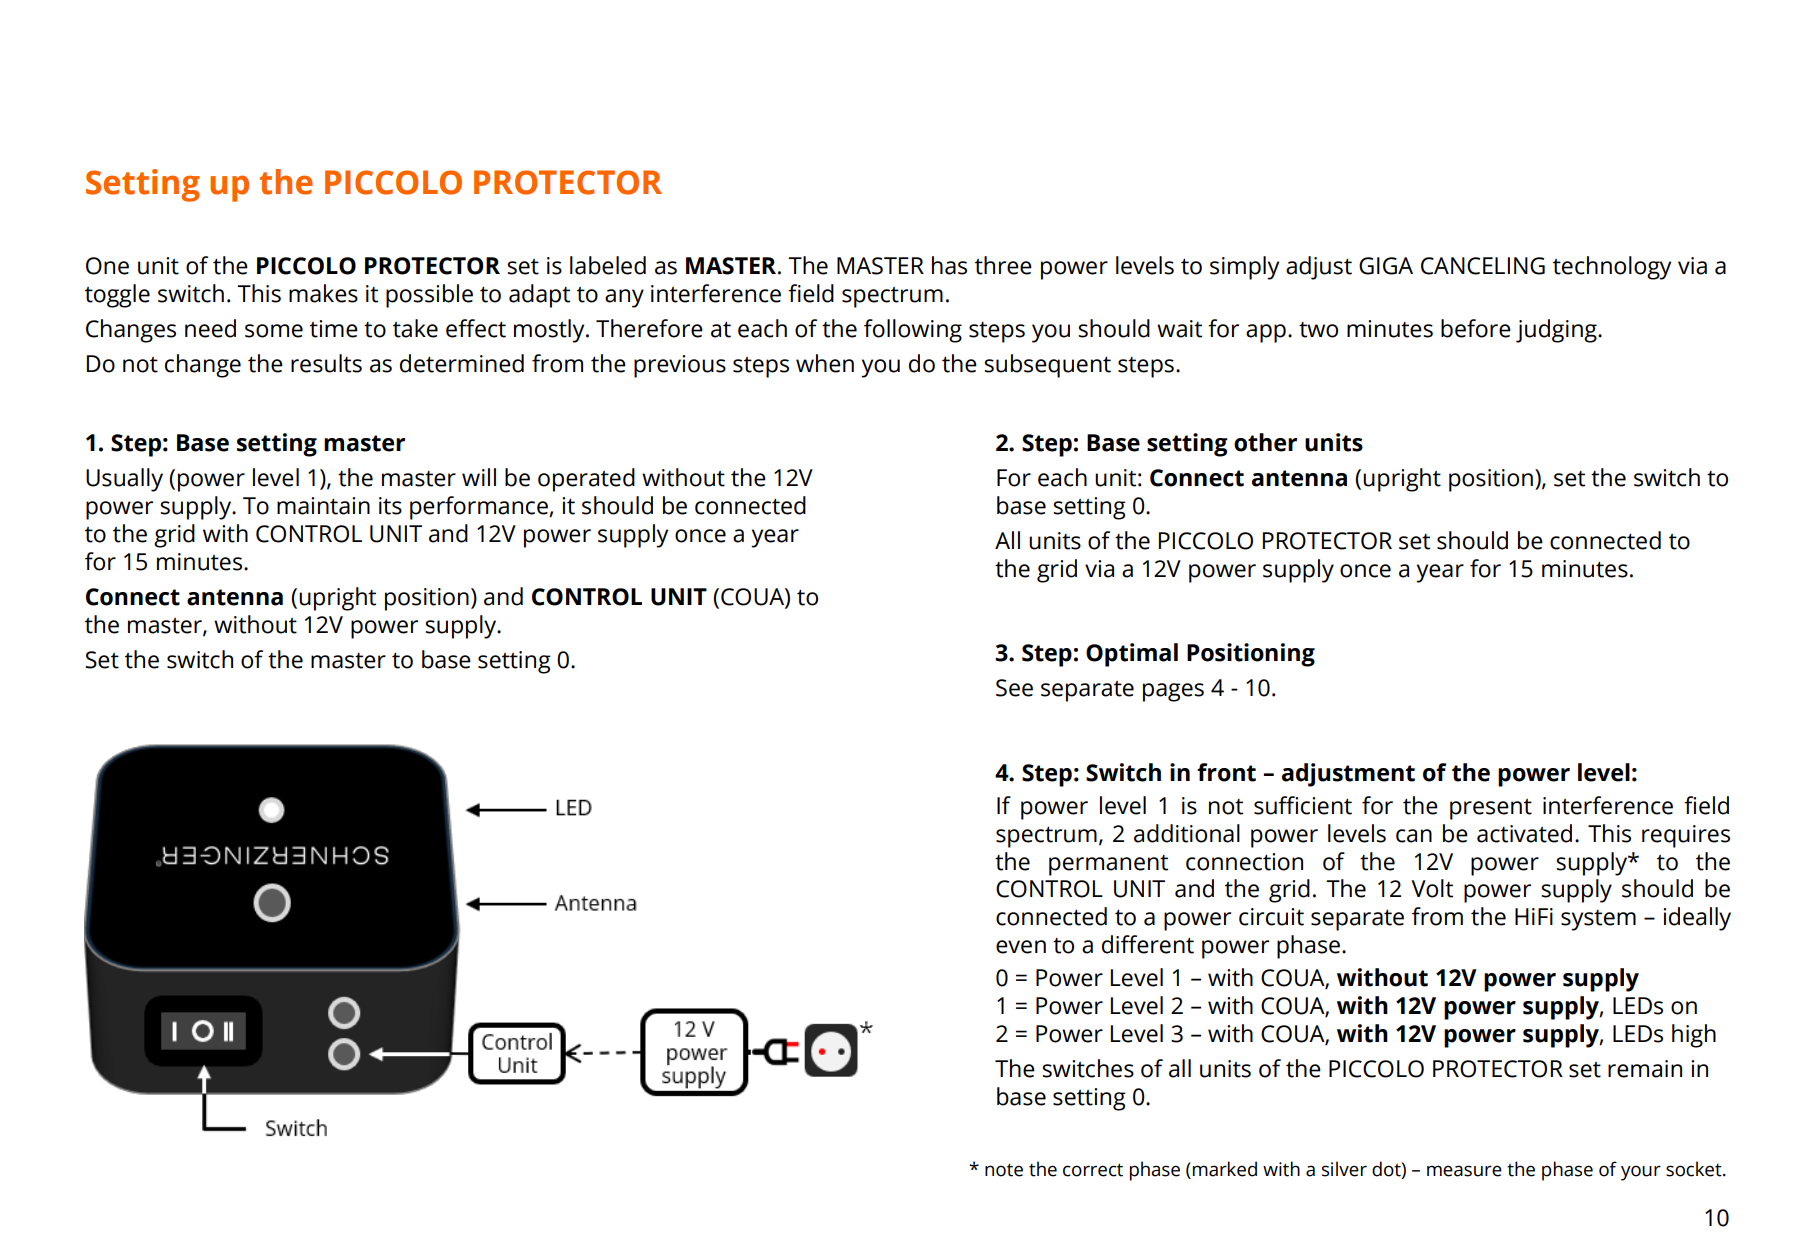 This image has width=1814, height=1256. I want to click on makes, so click(323, 293).
